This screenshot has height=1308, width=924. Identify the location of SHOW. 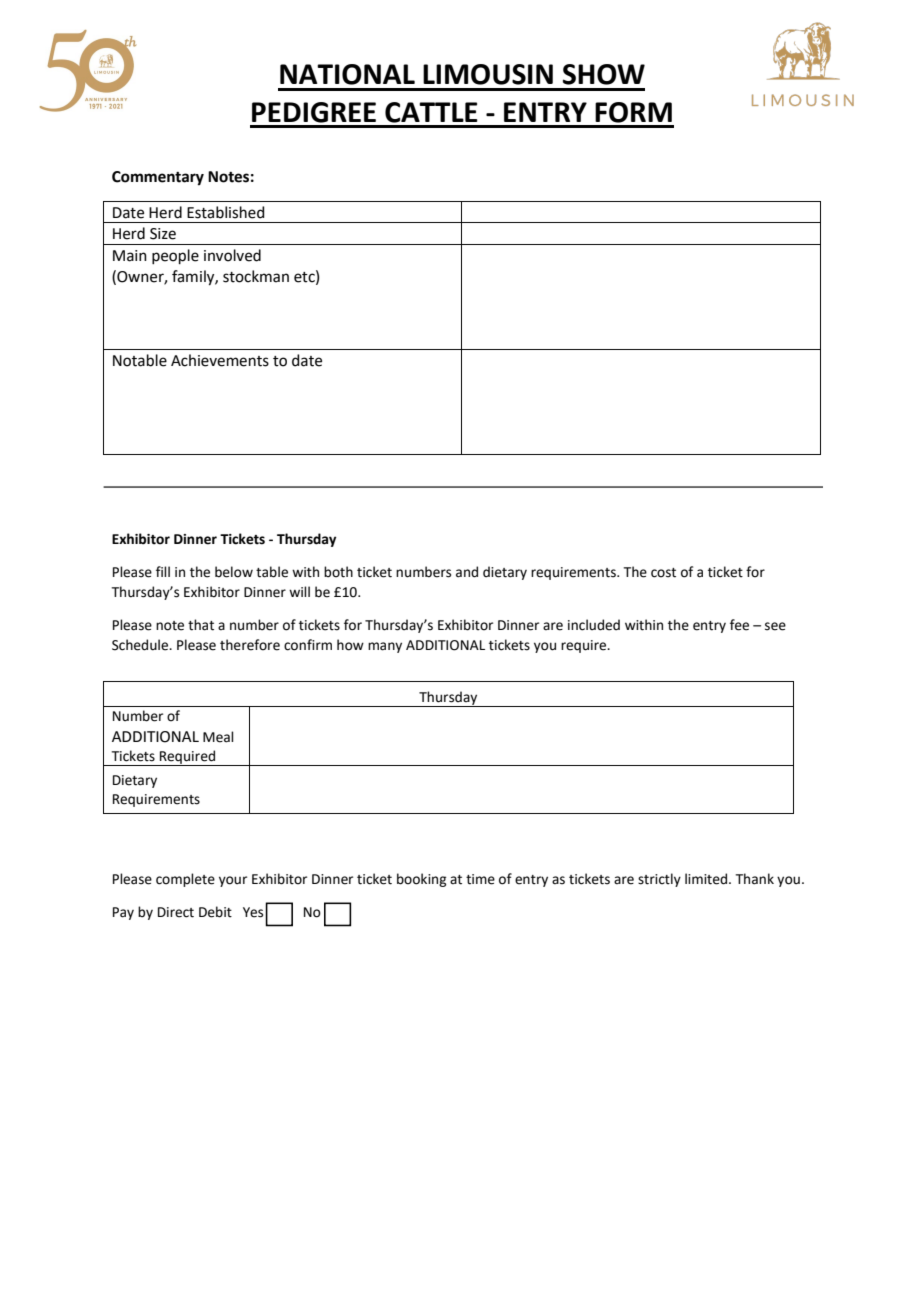
(604, 74).
